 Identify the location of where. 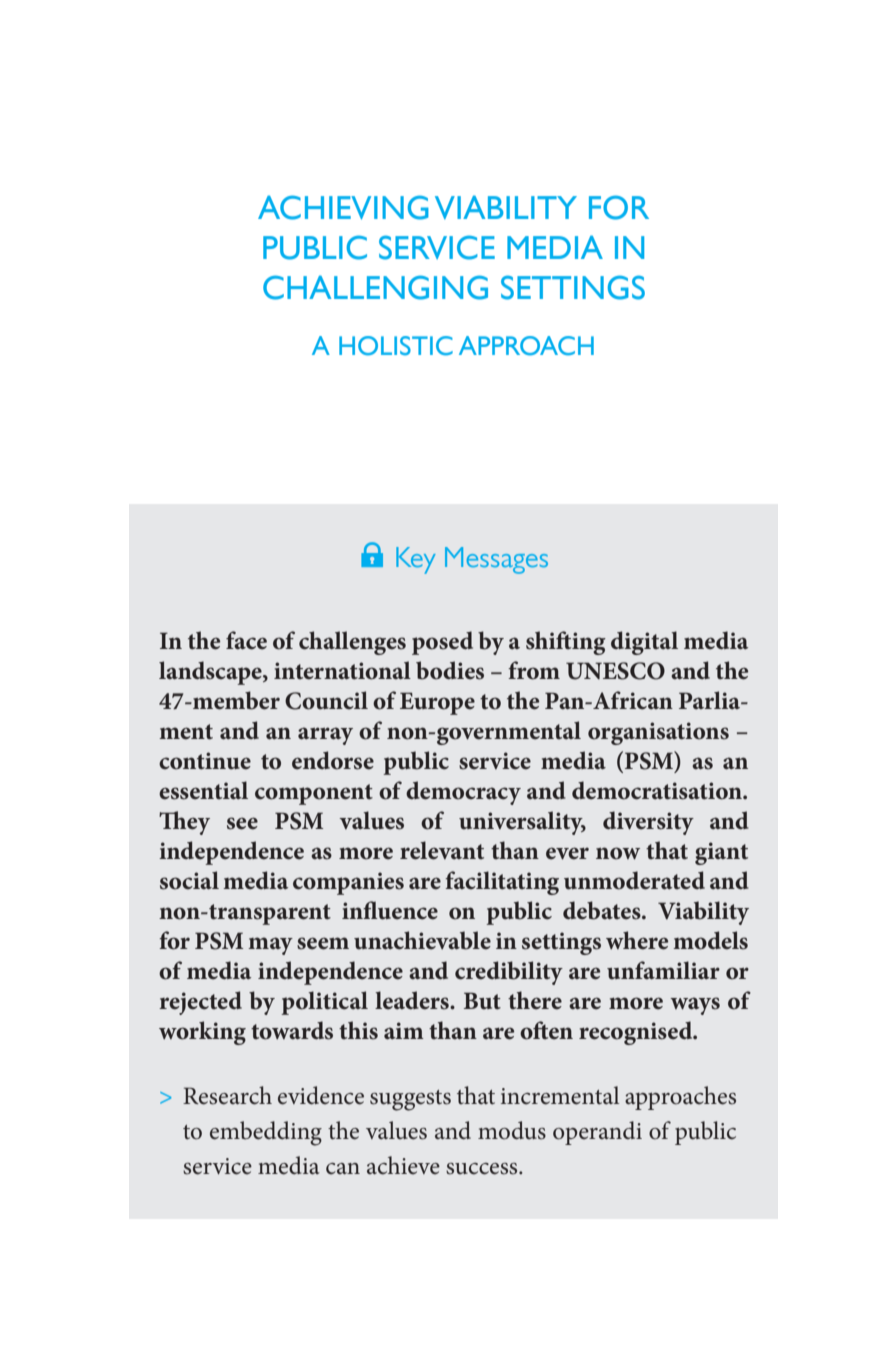
(637, 940).
